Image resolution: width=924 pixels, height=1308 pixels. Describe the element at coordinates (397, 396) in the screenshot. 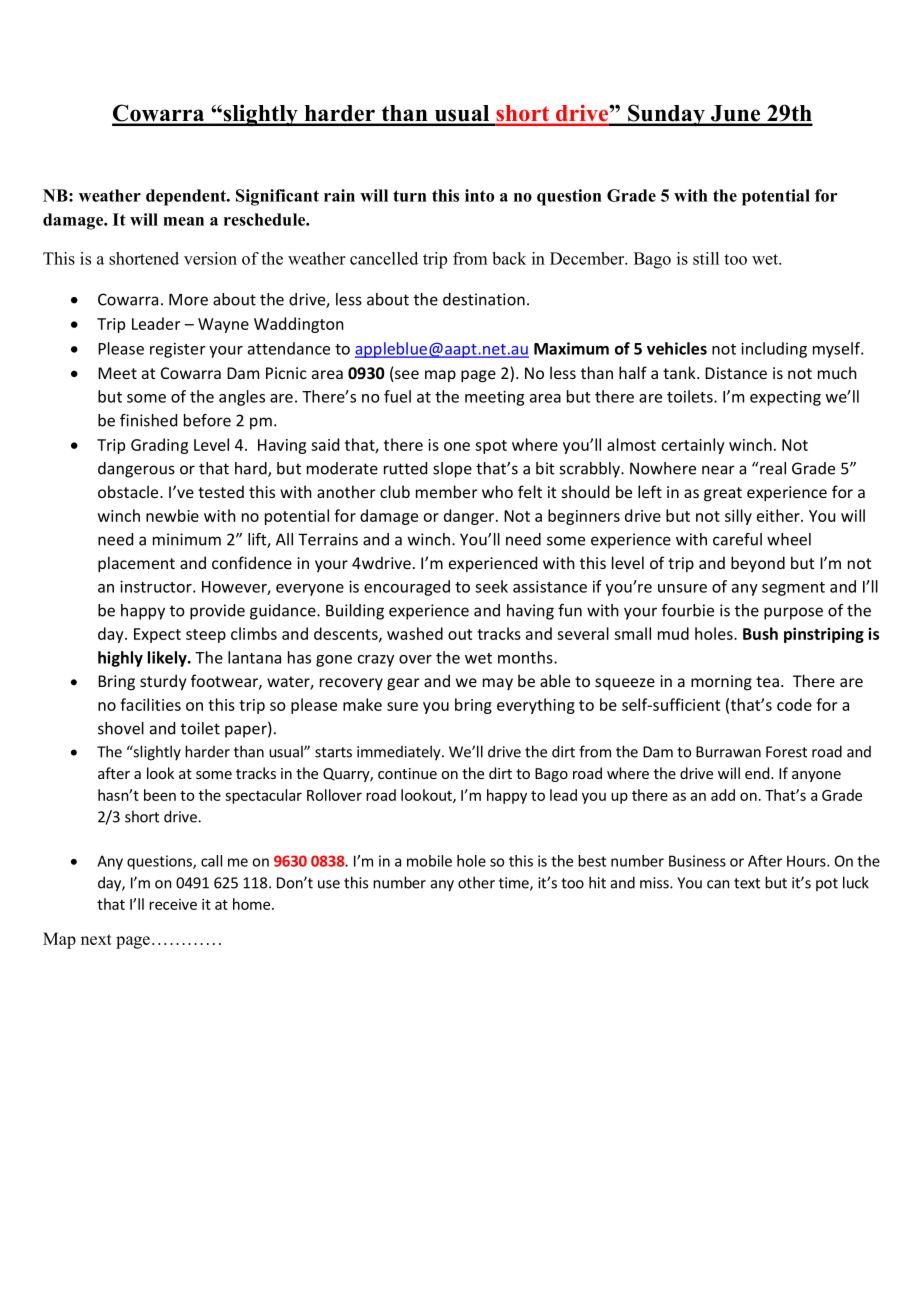

I see `fuel` at that location.
